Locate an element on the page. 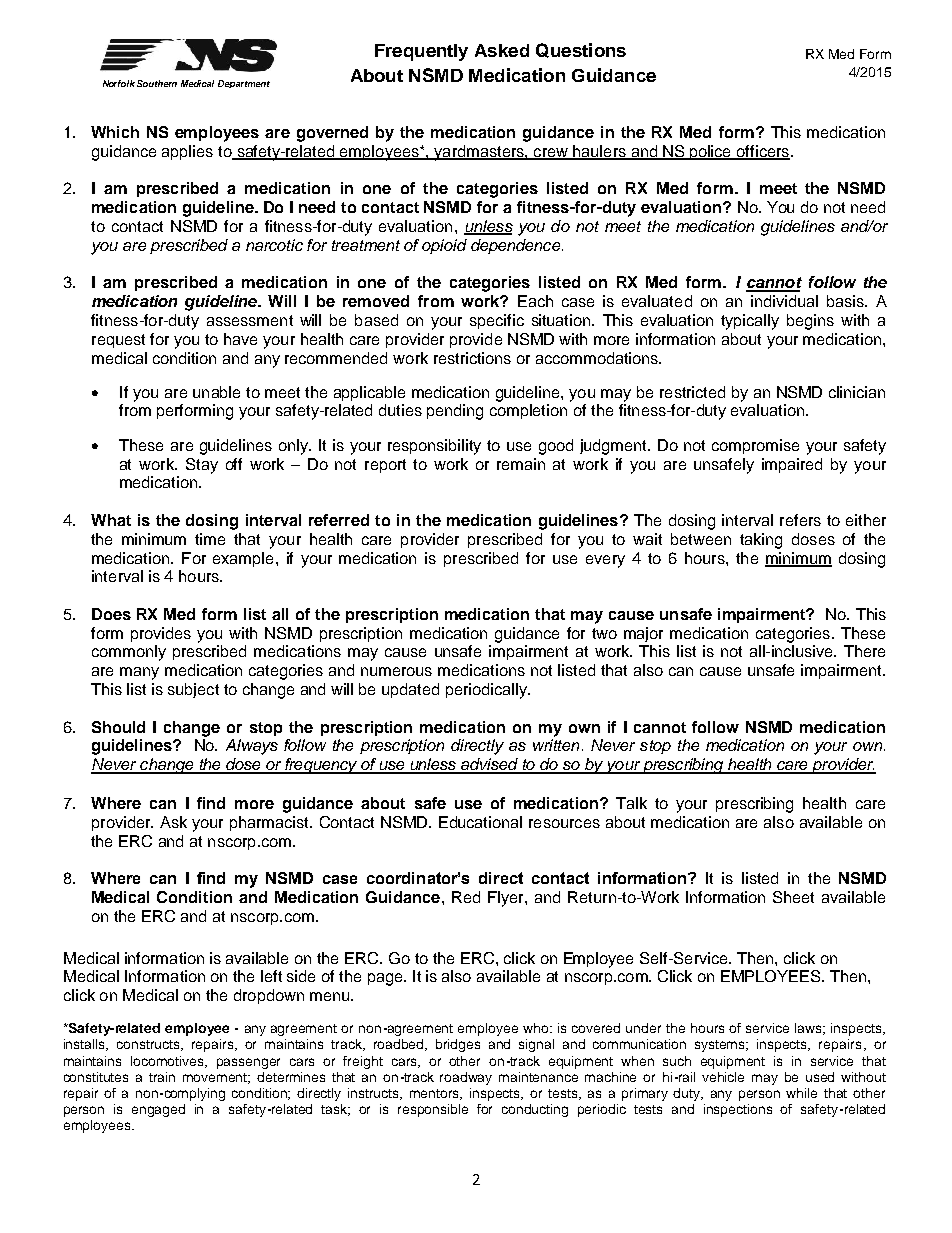 This document has height=1233, width=952. officers is located at coordinates (763, 152).
